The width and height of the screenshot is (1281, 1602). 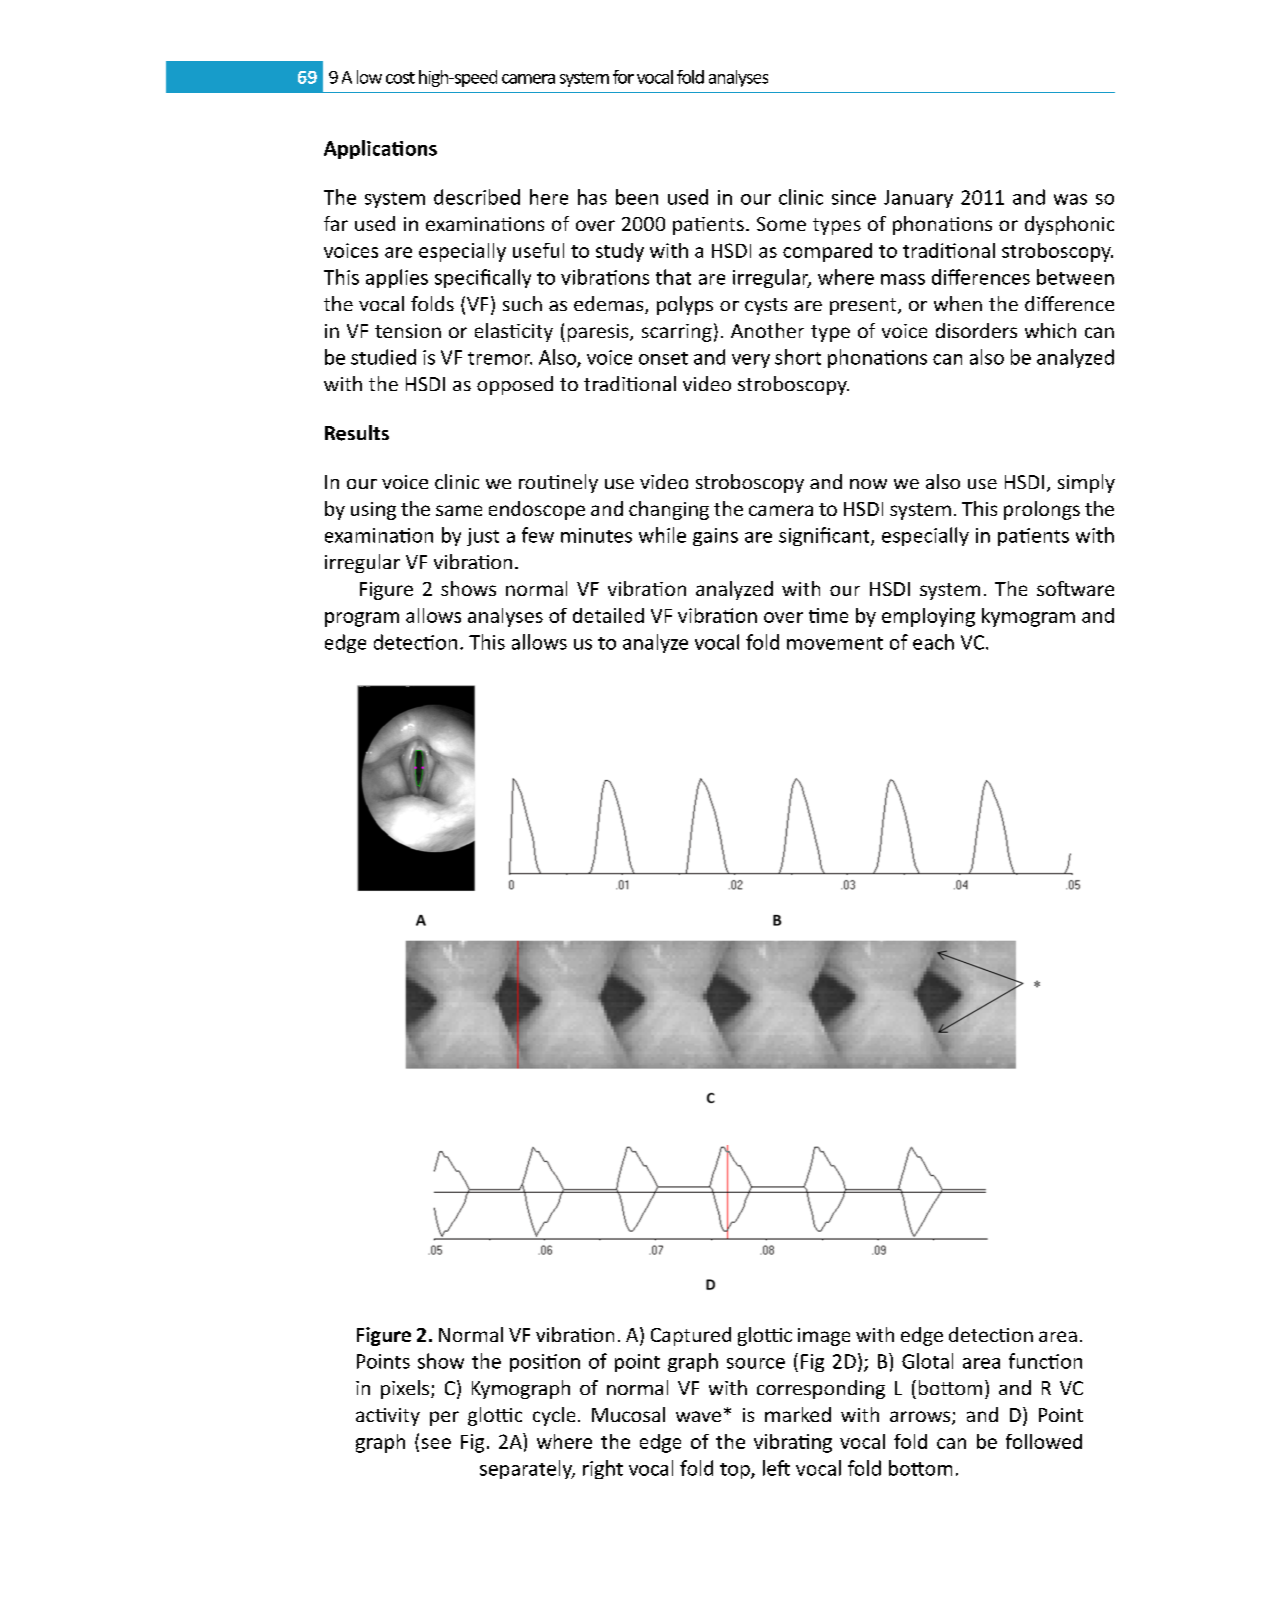 I want to click on prolongs, so click(x=1042, y=510).
